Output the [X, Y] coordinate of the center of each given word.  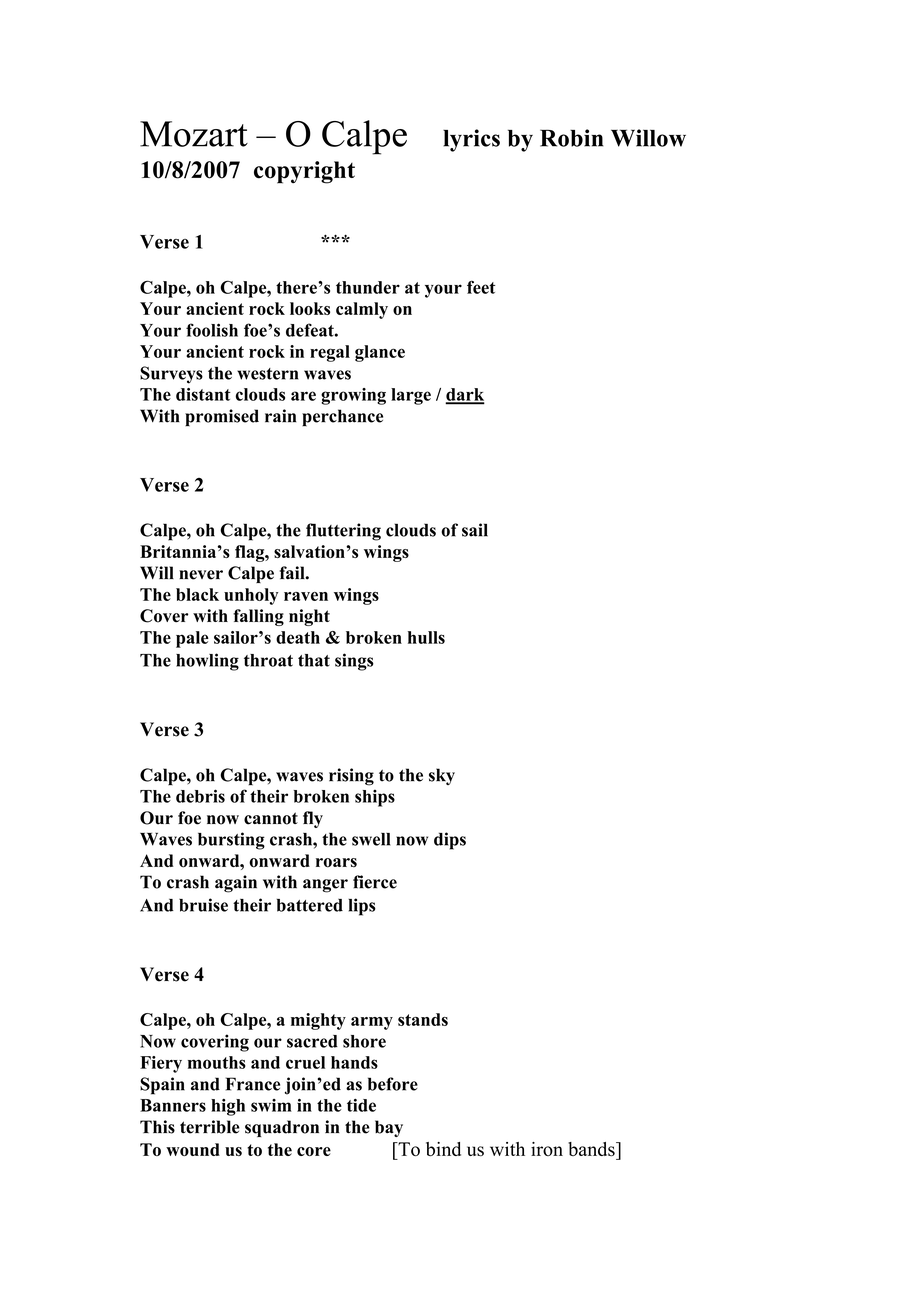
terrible [210, 1127]
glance [380, 353]
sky [442, 776]
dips [450, 841]
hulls [426, 637]
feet [481, 287]
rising [351, 777]
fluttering [343, 532]
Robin [572, 138]
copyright [304, 172]
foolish [212, 330]
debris [200, 796]
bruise [203, 905]
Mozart [194, 134]
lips [362, 907]
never [201, 575]
